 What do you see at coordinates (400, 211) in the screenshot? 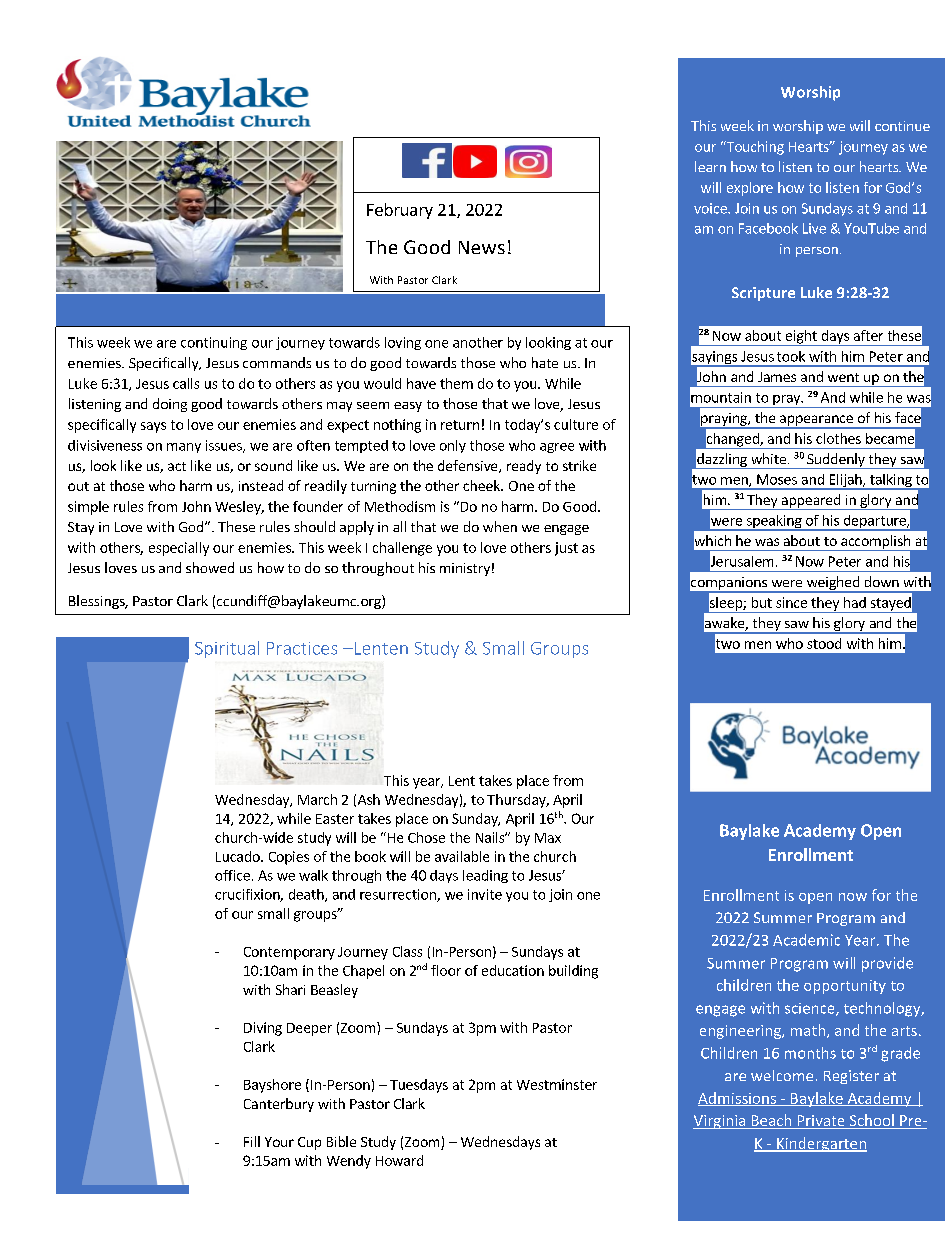
I see `February` at bounding box center [400, 211].
